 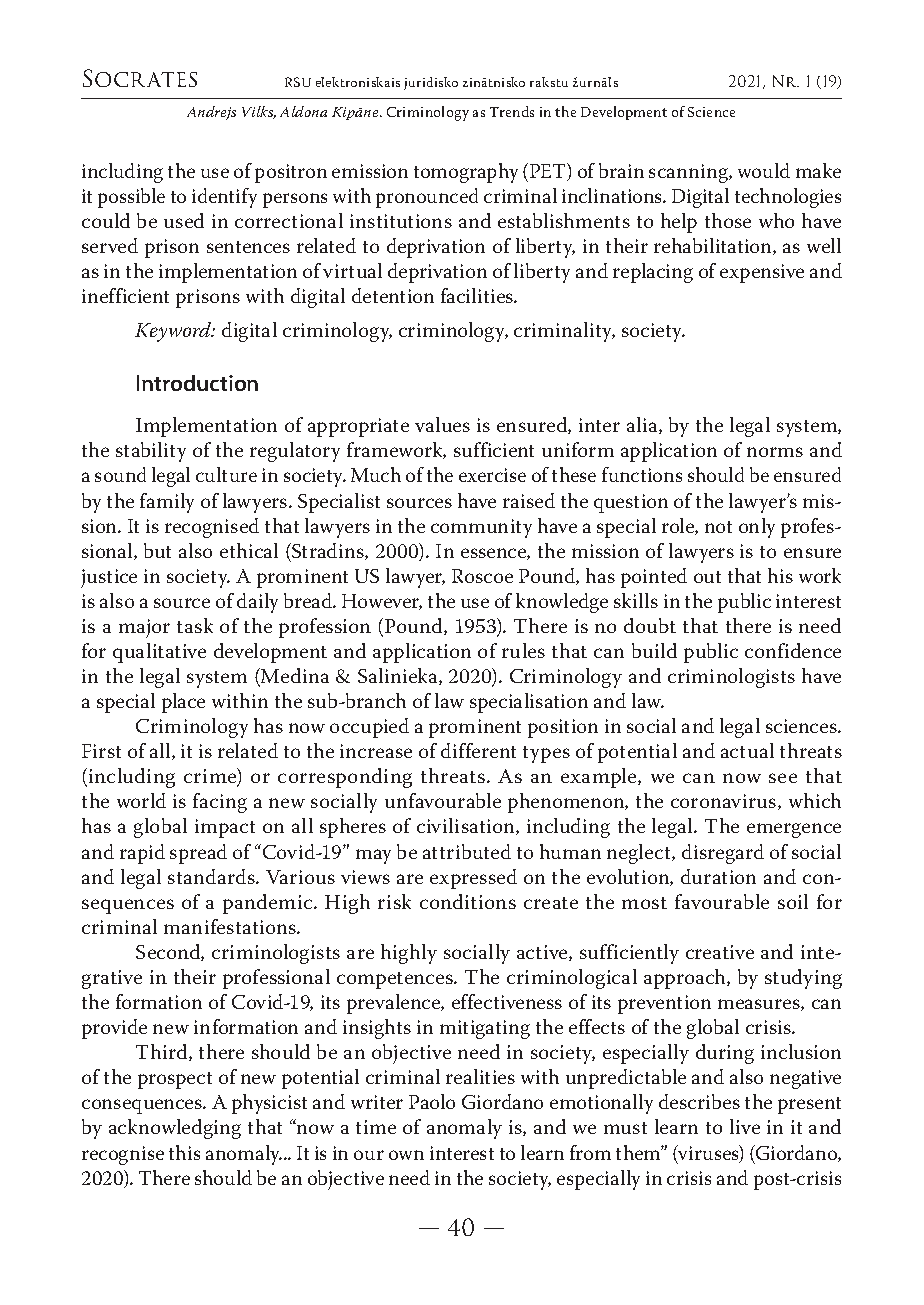 What do you see at coordinates (195, 625) in the screenshot?
I see `task` at bounding box center [195, 625].
